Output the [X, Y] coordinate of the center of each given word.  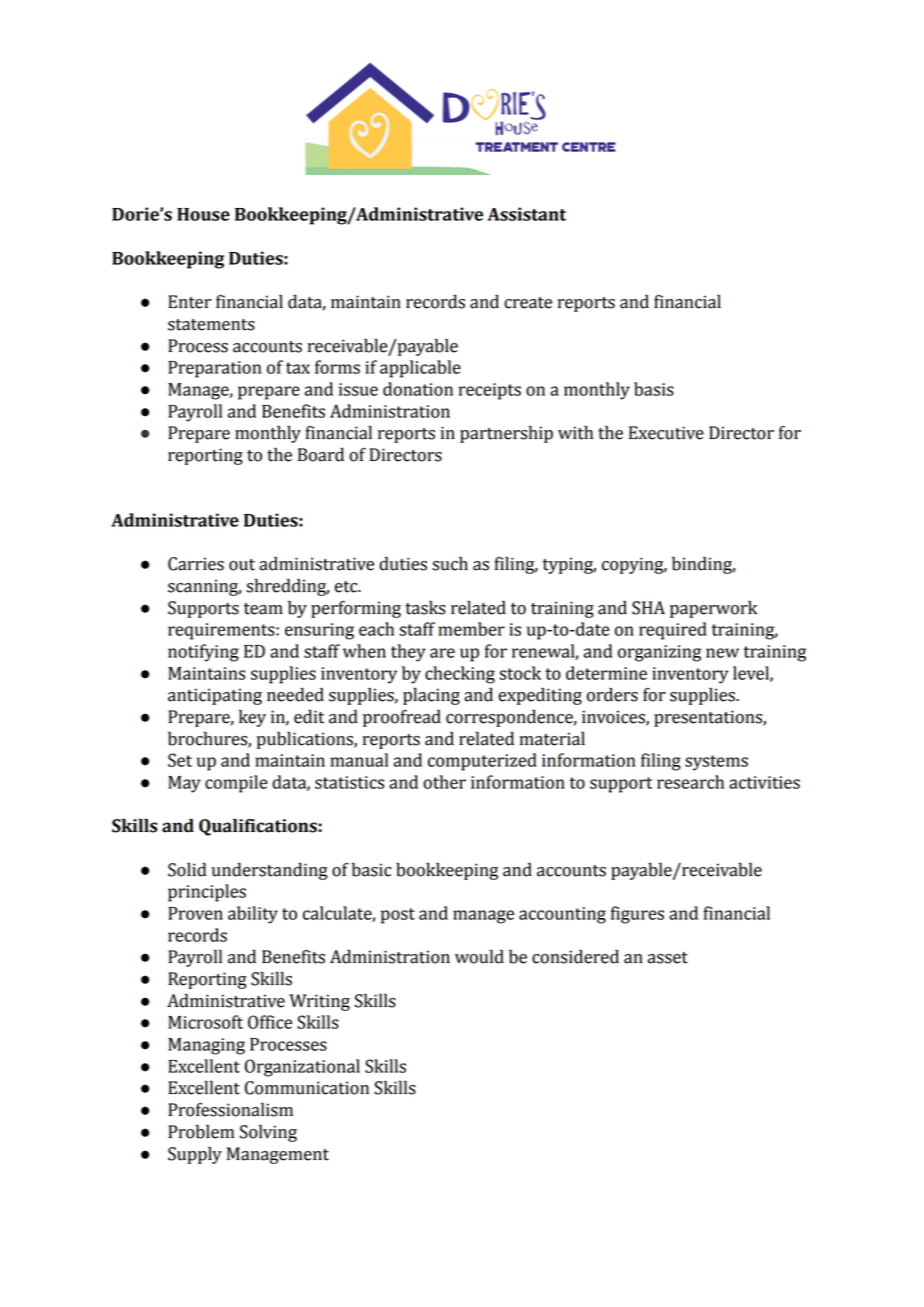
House [203, 214]
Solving [268, 1133]
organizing [659, 653]
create [528, 303]
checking [460, 675]
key [252, 718]
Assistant [526, 214]
